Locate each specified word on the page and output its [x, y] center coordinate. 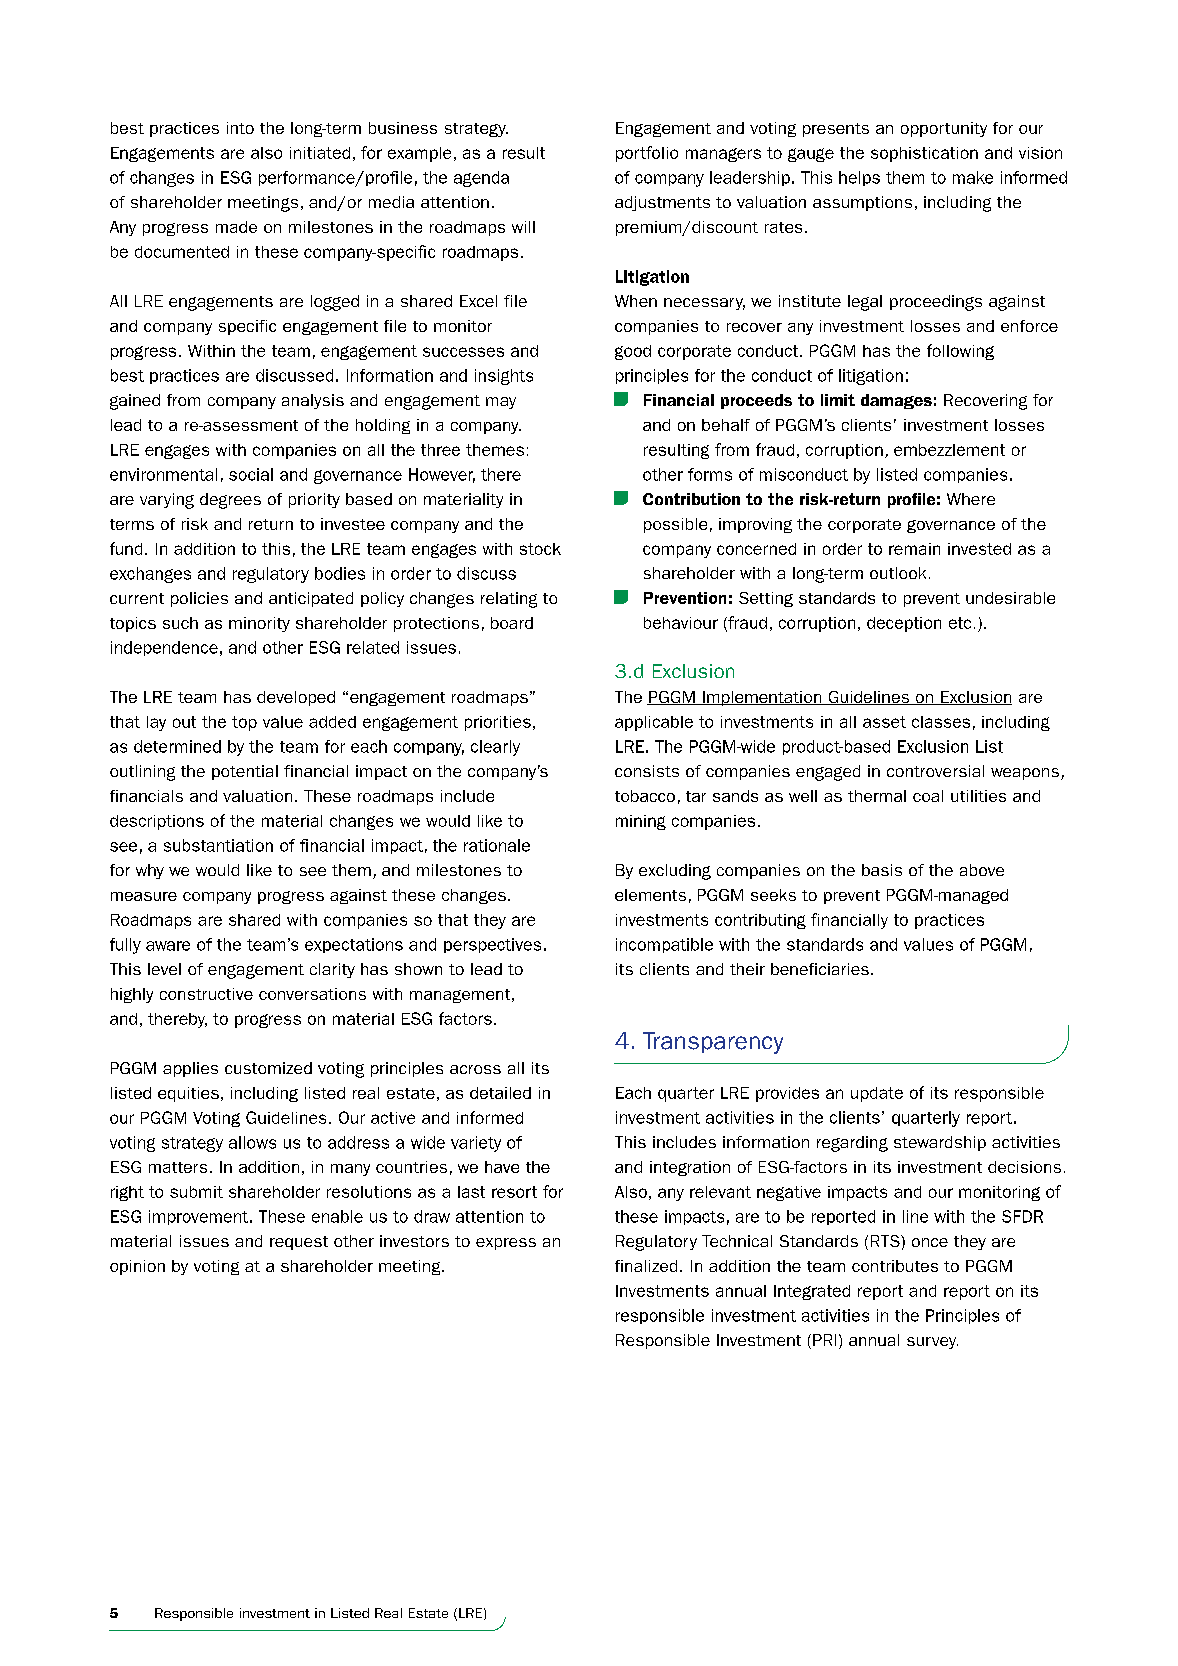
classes [941, 722]
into [240, 128]
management [461, 996]
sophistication [924, 154]
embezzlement [949, 450]
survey [932, 1343]
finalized [646, 1266]
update [877, 1094]
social [251, 474]
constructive [206, 994]
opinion [137, 1267]
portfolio [647, 154]
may [501, 403]
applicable [654, 723]
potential [245, 772]
